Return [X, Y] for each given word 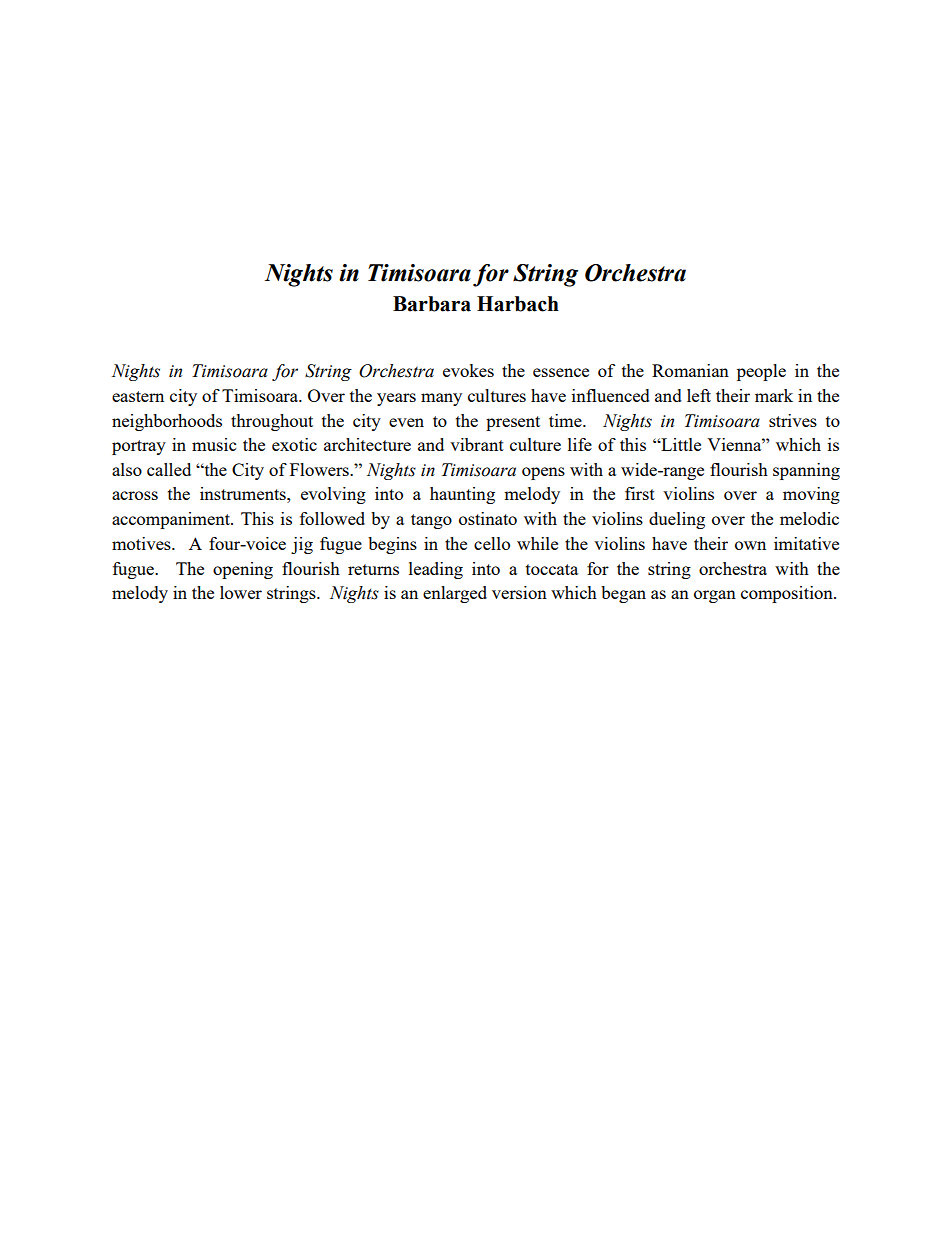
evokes [468, 370]
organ [715, 596]
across [135, 495]
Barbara [432, 304]
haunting [462, 495]
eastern [138, 396]
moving [811, 495]
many [441, 399]
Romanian [690, 370]
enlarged [455, 594]
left [699, 395]
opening [243, 570]
